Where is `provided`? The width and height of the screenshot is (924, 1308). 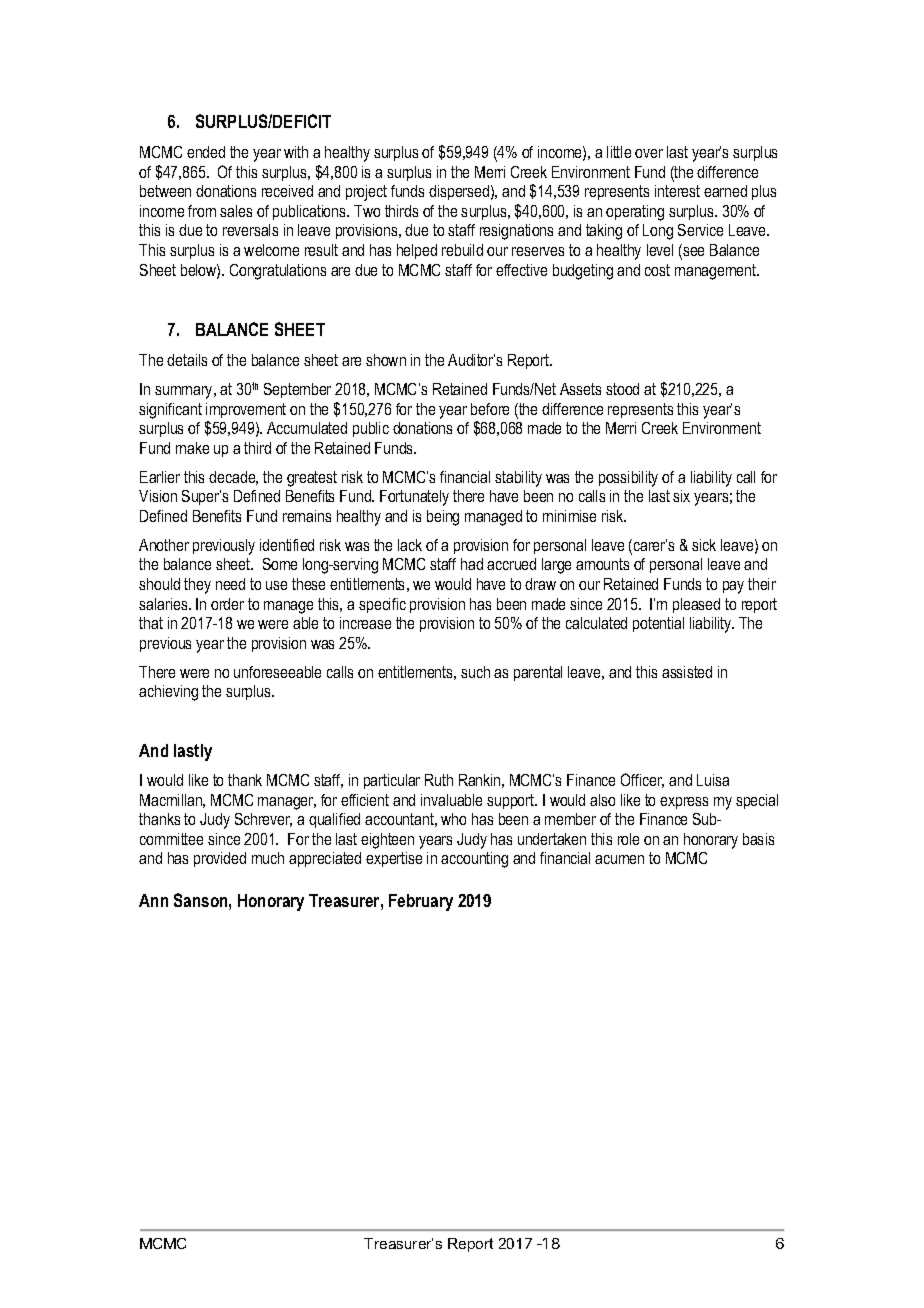
provided is located at coordinates (220, 859).
